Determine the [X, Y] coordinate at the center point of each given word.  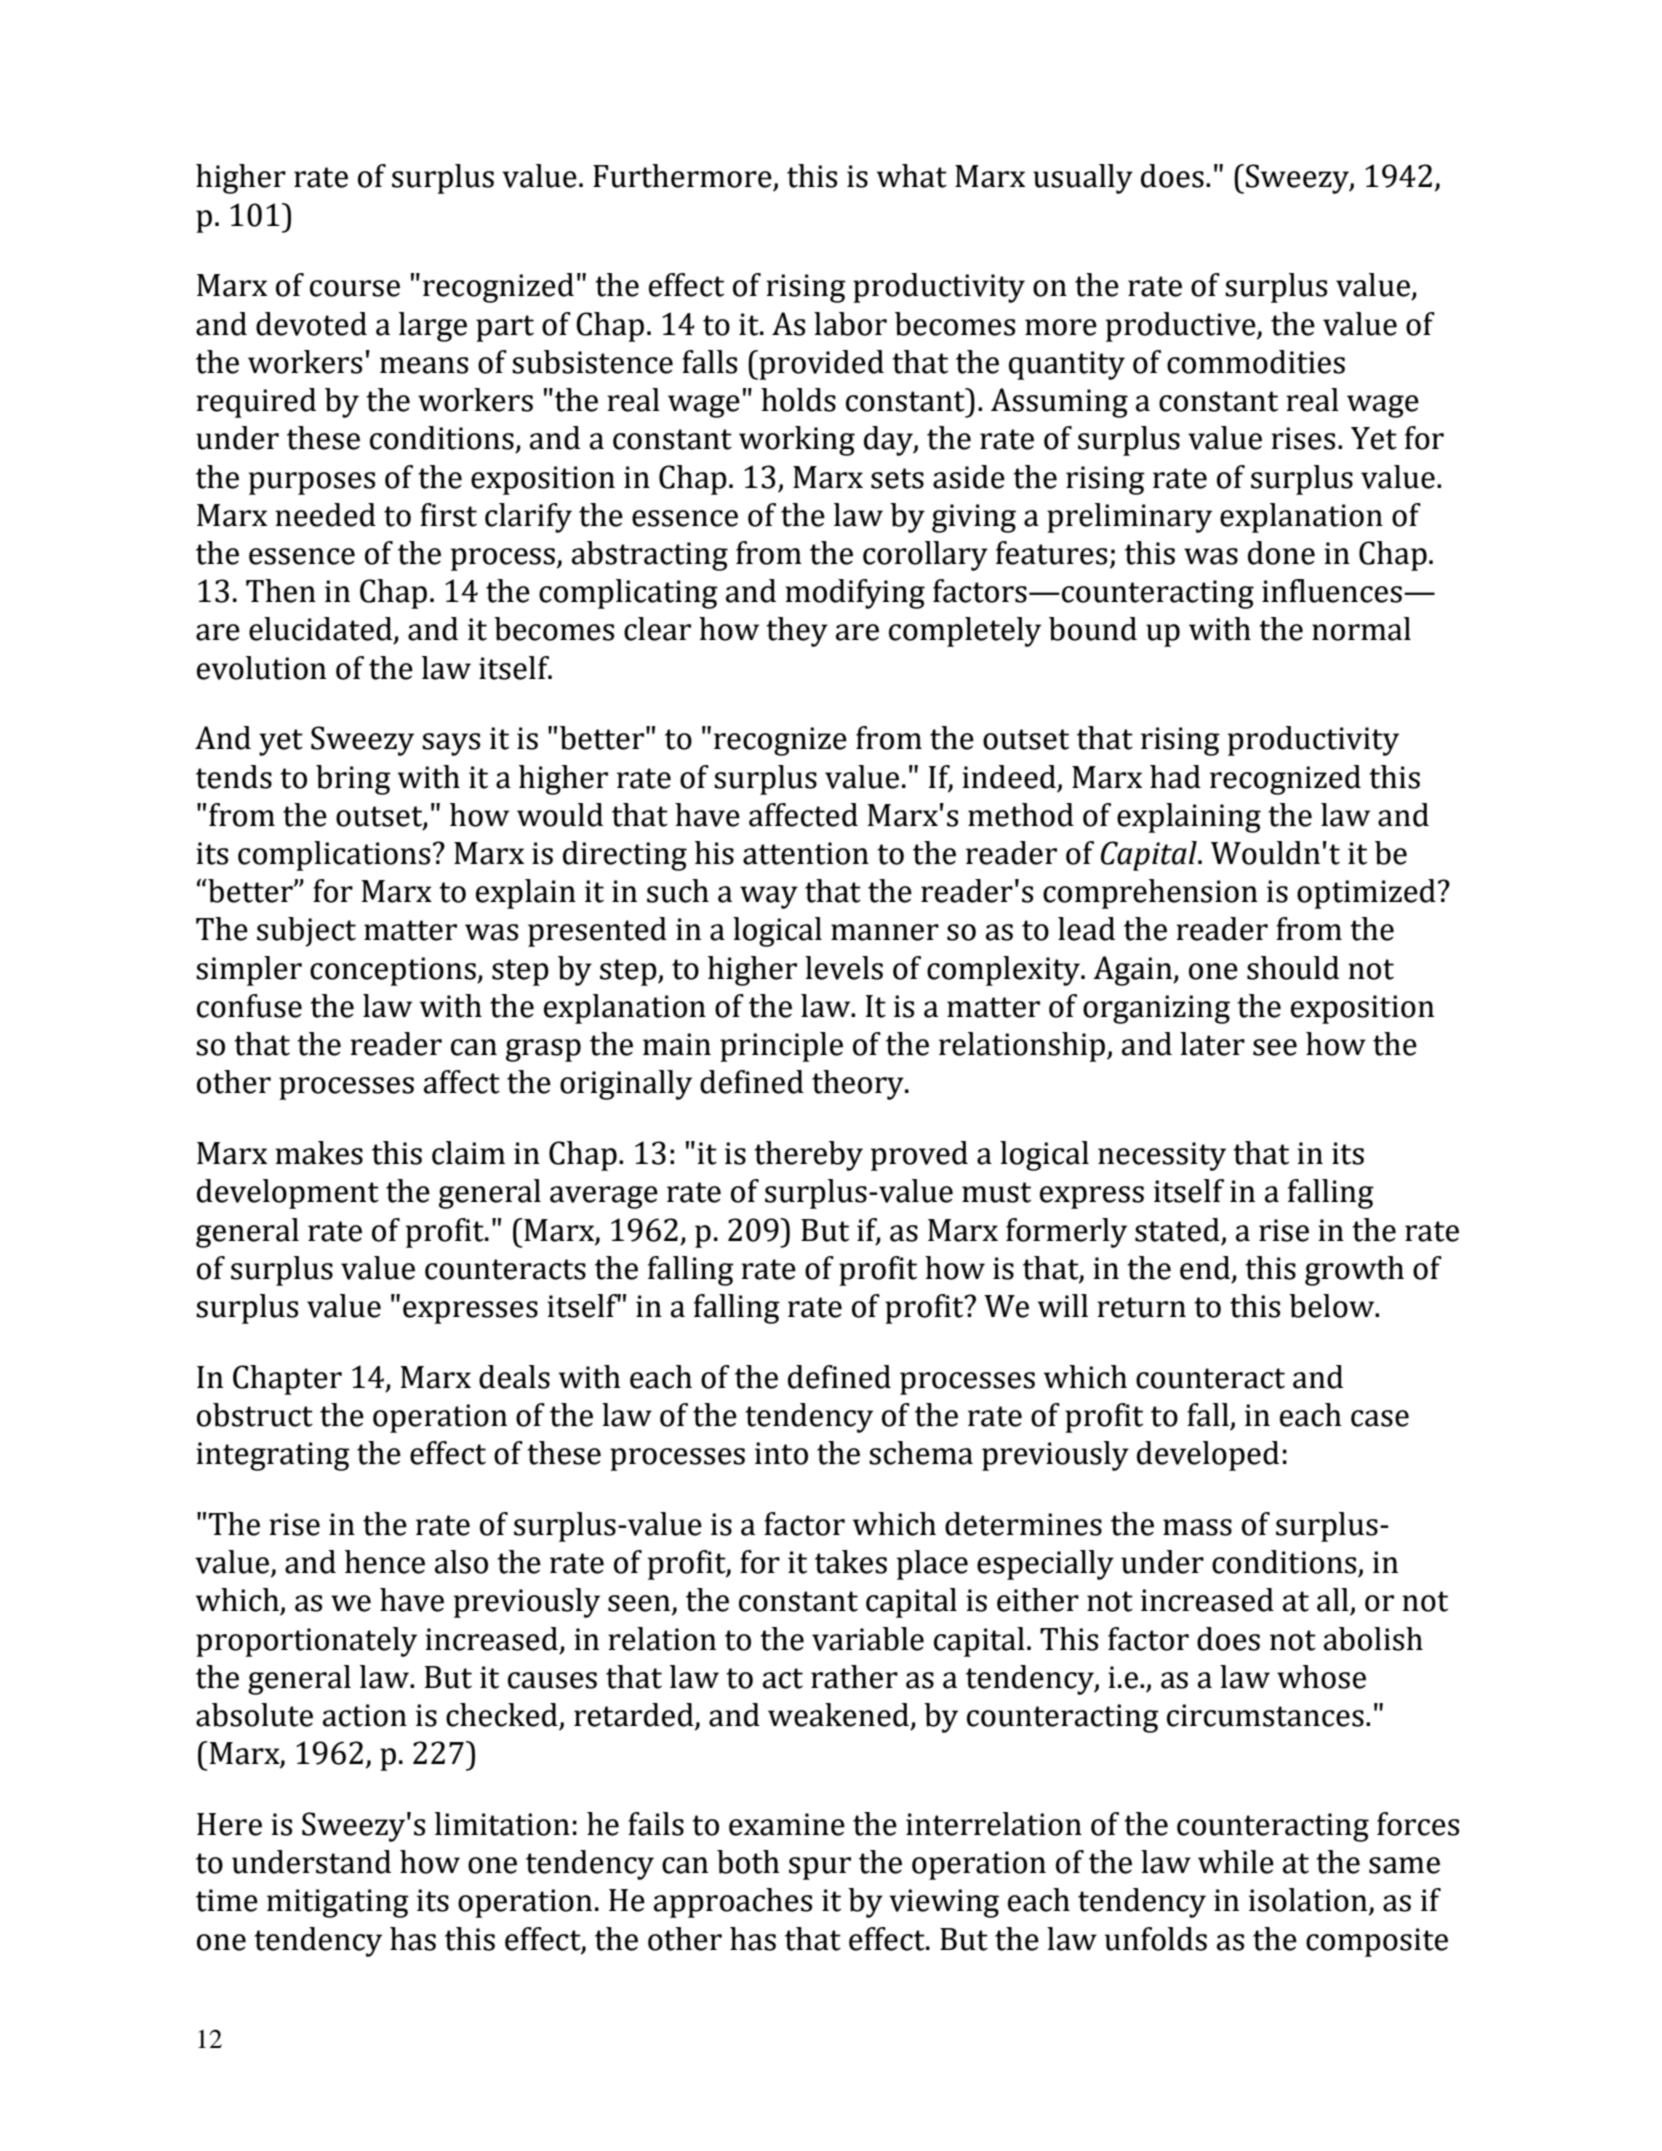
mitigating [338, 1903]
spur [820, 1868]
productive [1182, 327]
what [912, 176]
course [355, 288]
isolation [1309, 1901]
